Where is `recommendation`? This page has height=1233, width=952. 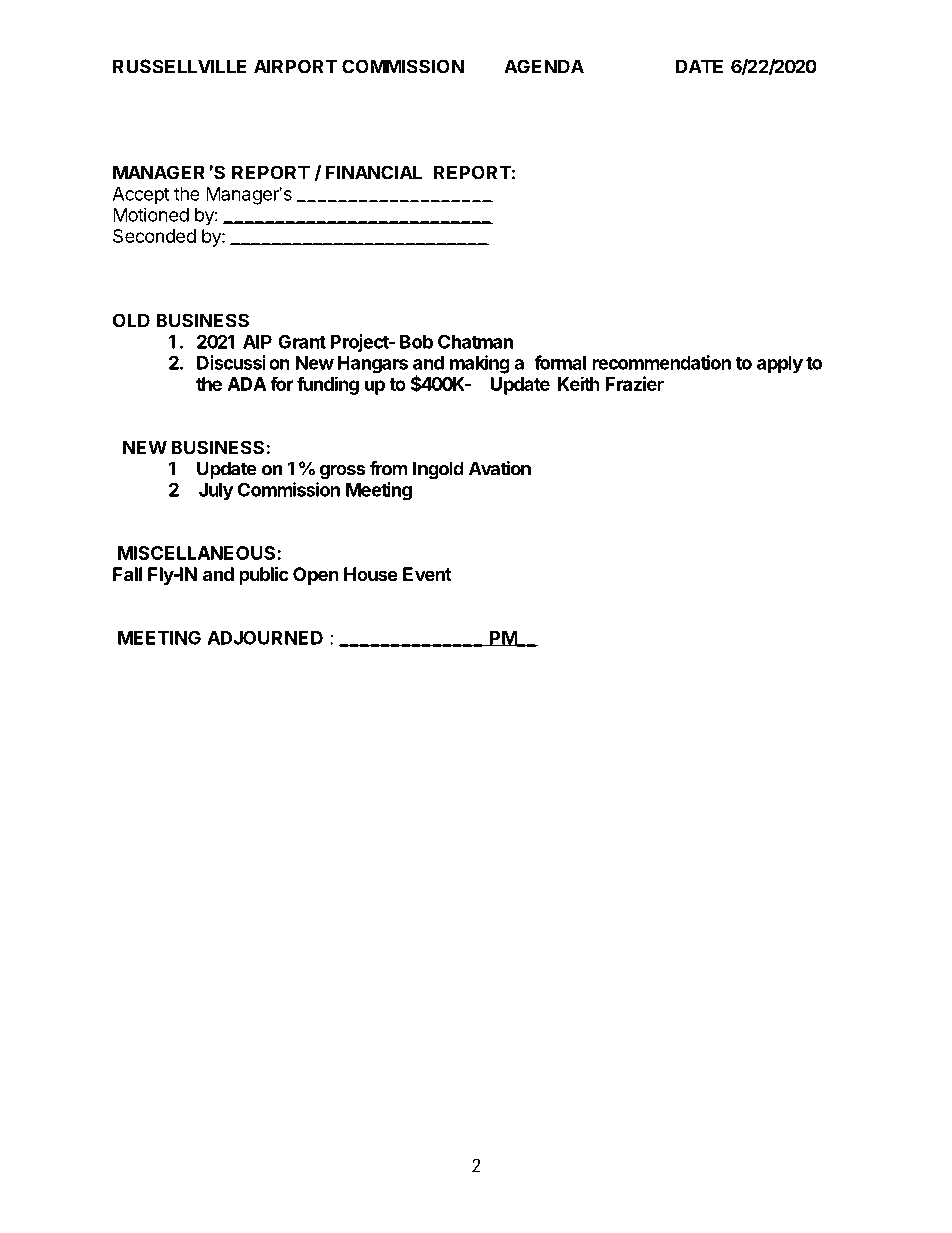 recommendation is located at coordinates (661, 362).
